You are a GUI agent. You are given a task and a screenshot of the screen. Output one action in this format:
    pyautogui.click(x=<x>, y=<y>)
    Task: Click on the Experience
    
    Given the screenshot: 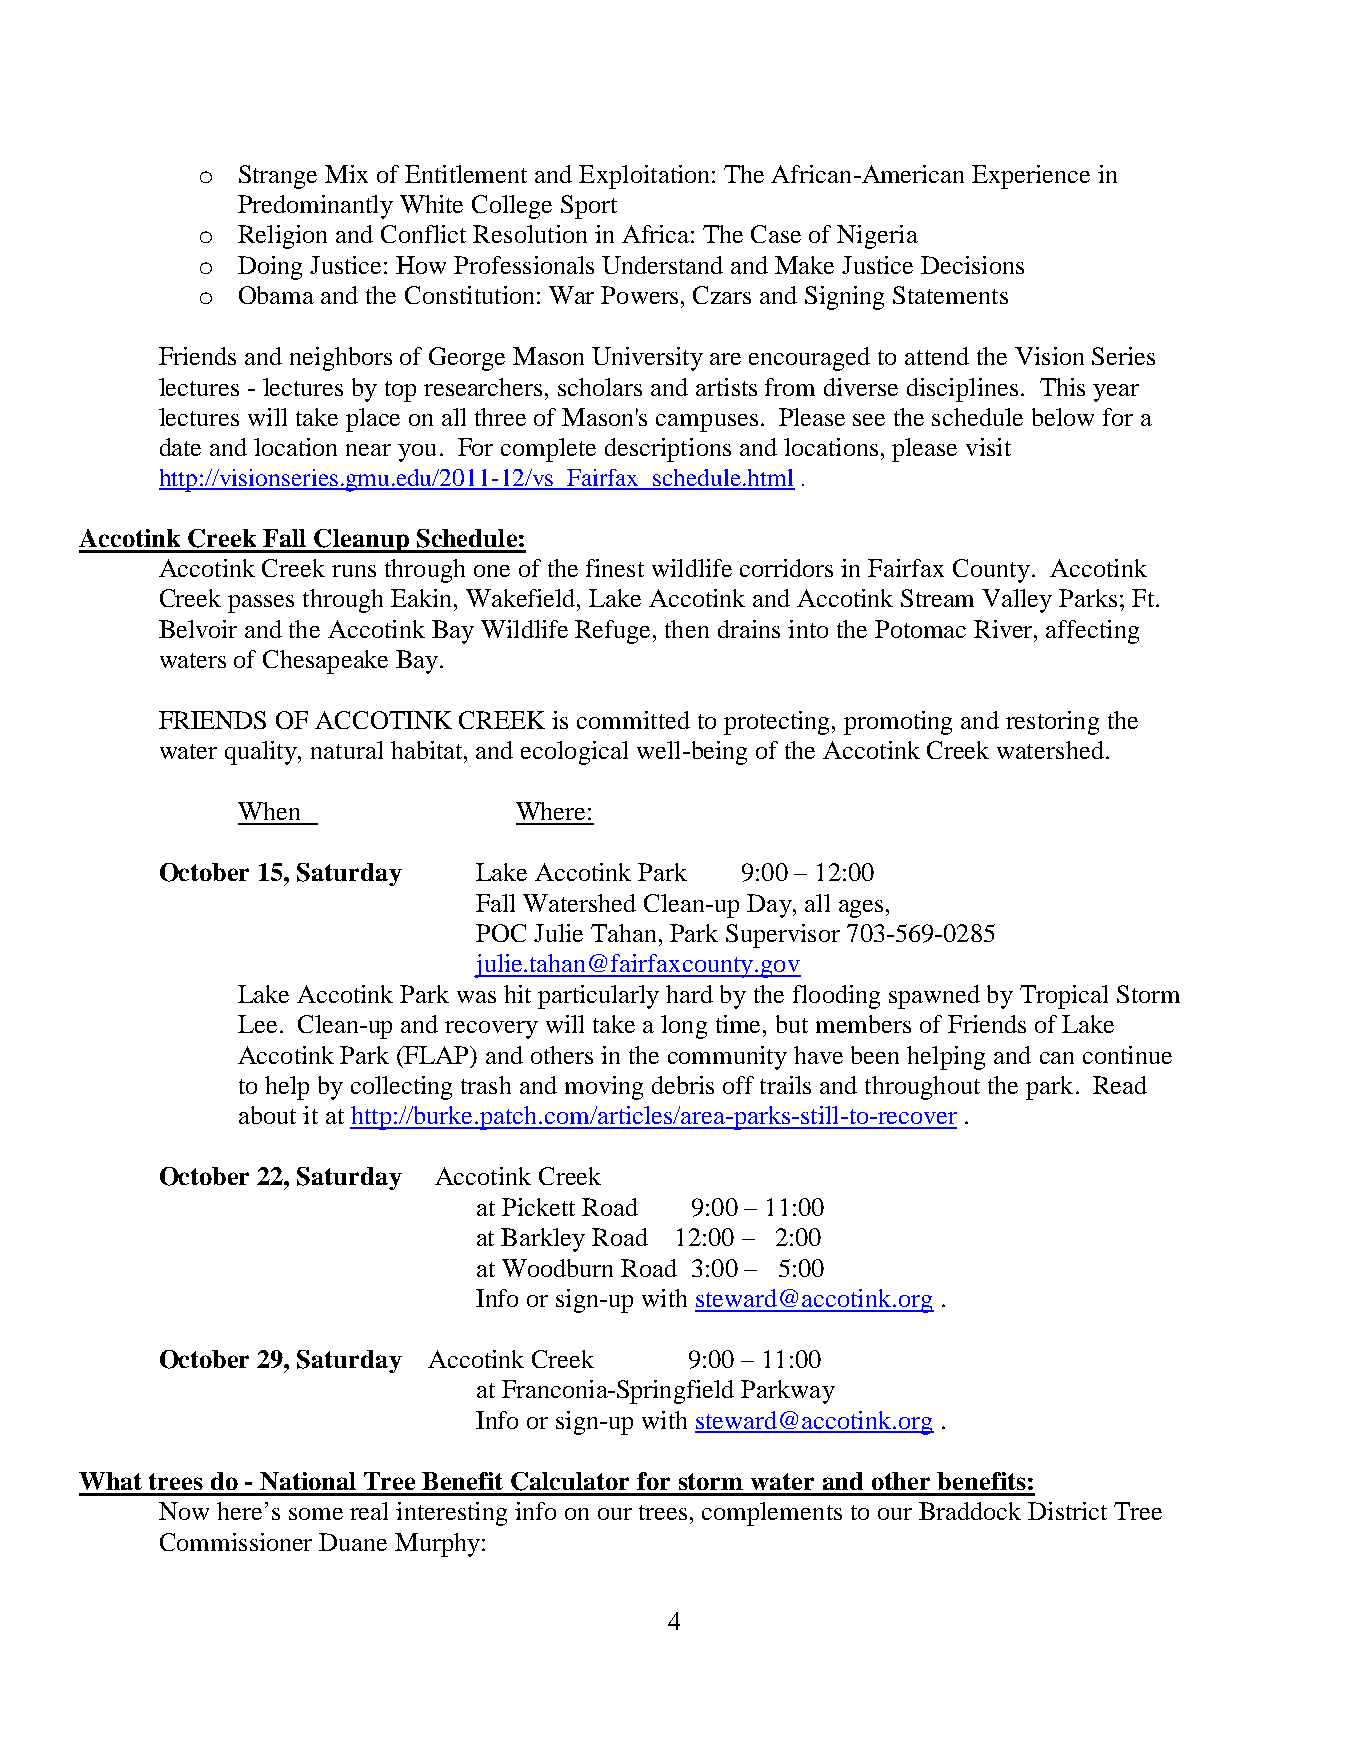 What is the action you would take?
    pyautogui.click(x=1031, y=177)
